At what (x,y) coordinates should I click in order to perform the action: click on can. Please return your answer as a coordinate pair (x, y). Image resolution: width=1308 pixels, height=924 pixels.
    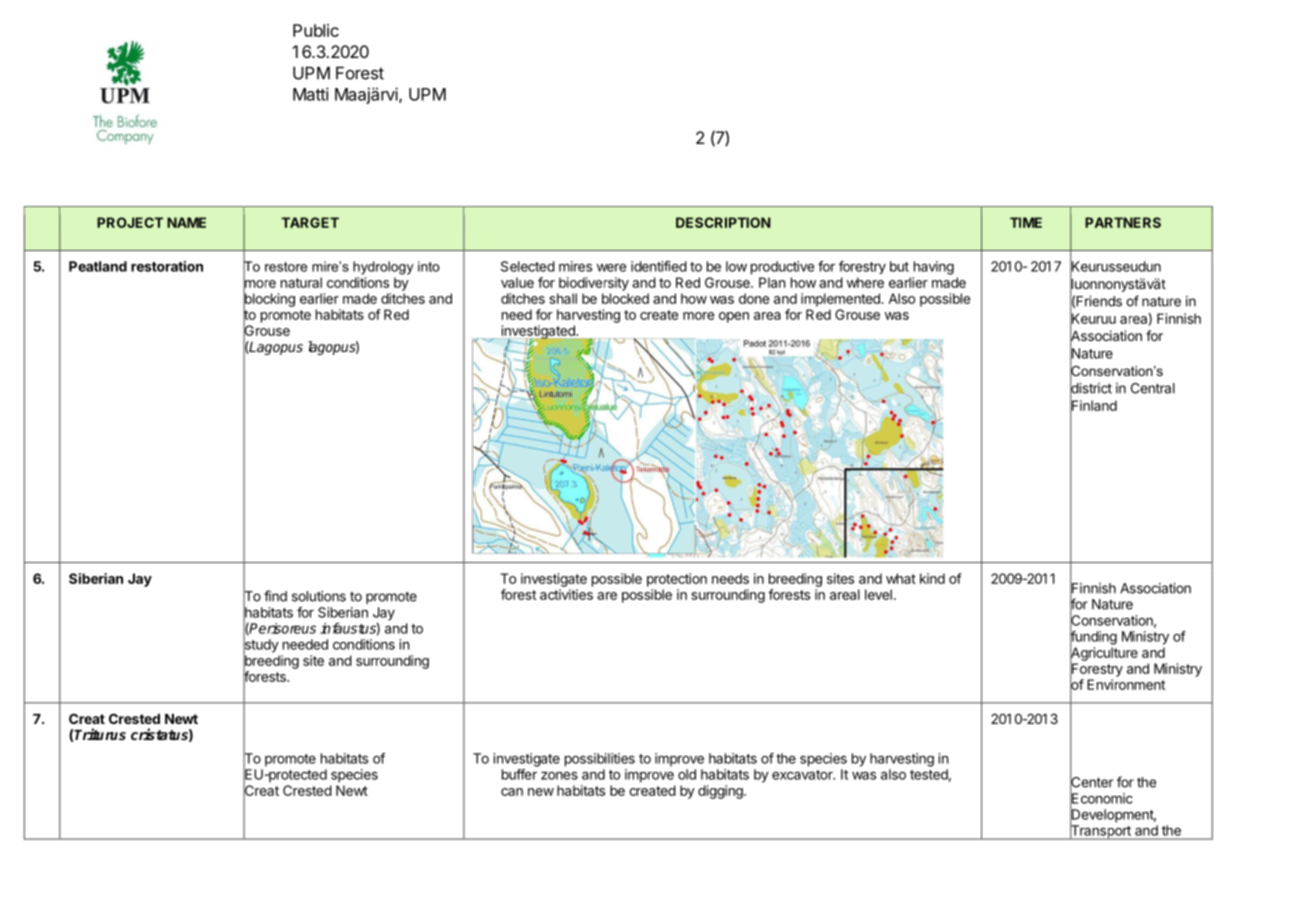
    Looking at the image, I should click on (512, 792).
